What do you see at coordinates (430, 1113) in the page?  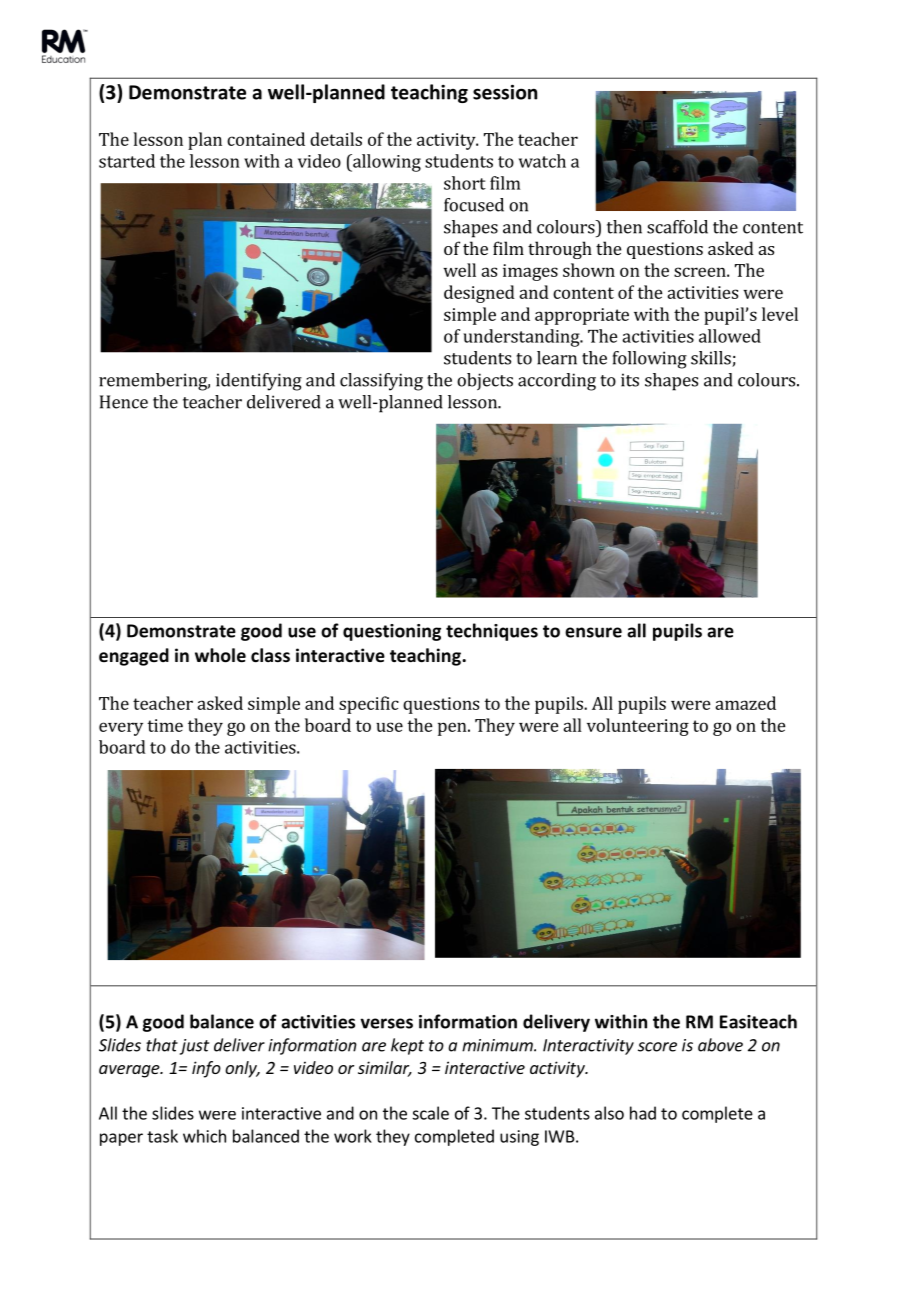 I see `scale` at bounding box center [430, 1113].
